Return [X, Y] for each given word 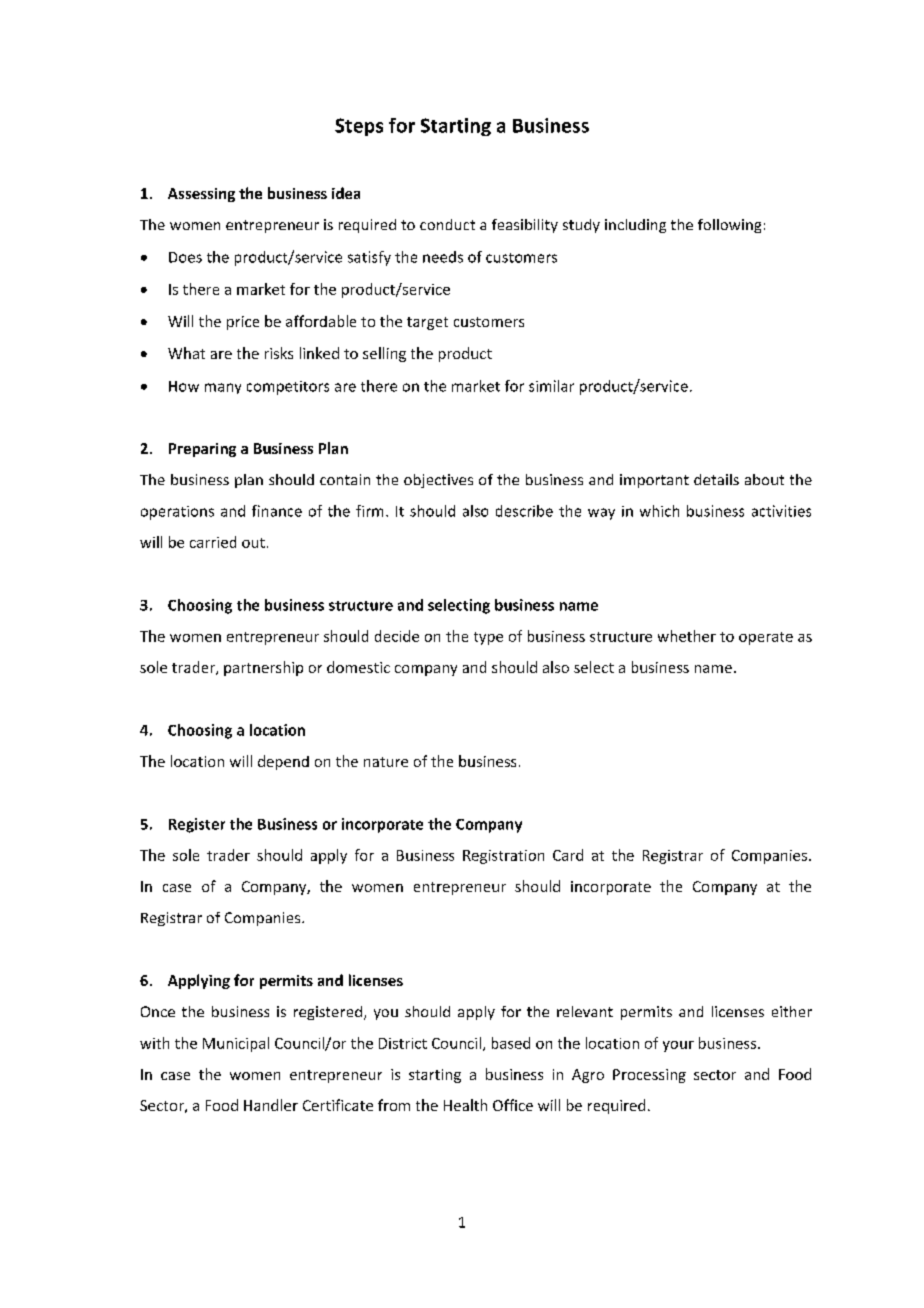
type [488, 638]
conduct [447, 224]
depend [283, 762]
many [223, 388]
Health [465, 1105]
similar [551, 386]
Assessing [201, 195]
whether [687, 636]
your [678, 1046]
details [716, 479]
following [729, 226]
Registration [503, 857]
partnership [263, 668]
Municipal [236, 1044]
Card [568, 855]
